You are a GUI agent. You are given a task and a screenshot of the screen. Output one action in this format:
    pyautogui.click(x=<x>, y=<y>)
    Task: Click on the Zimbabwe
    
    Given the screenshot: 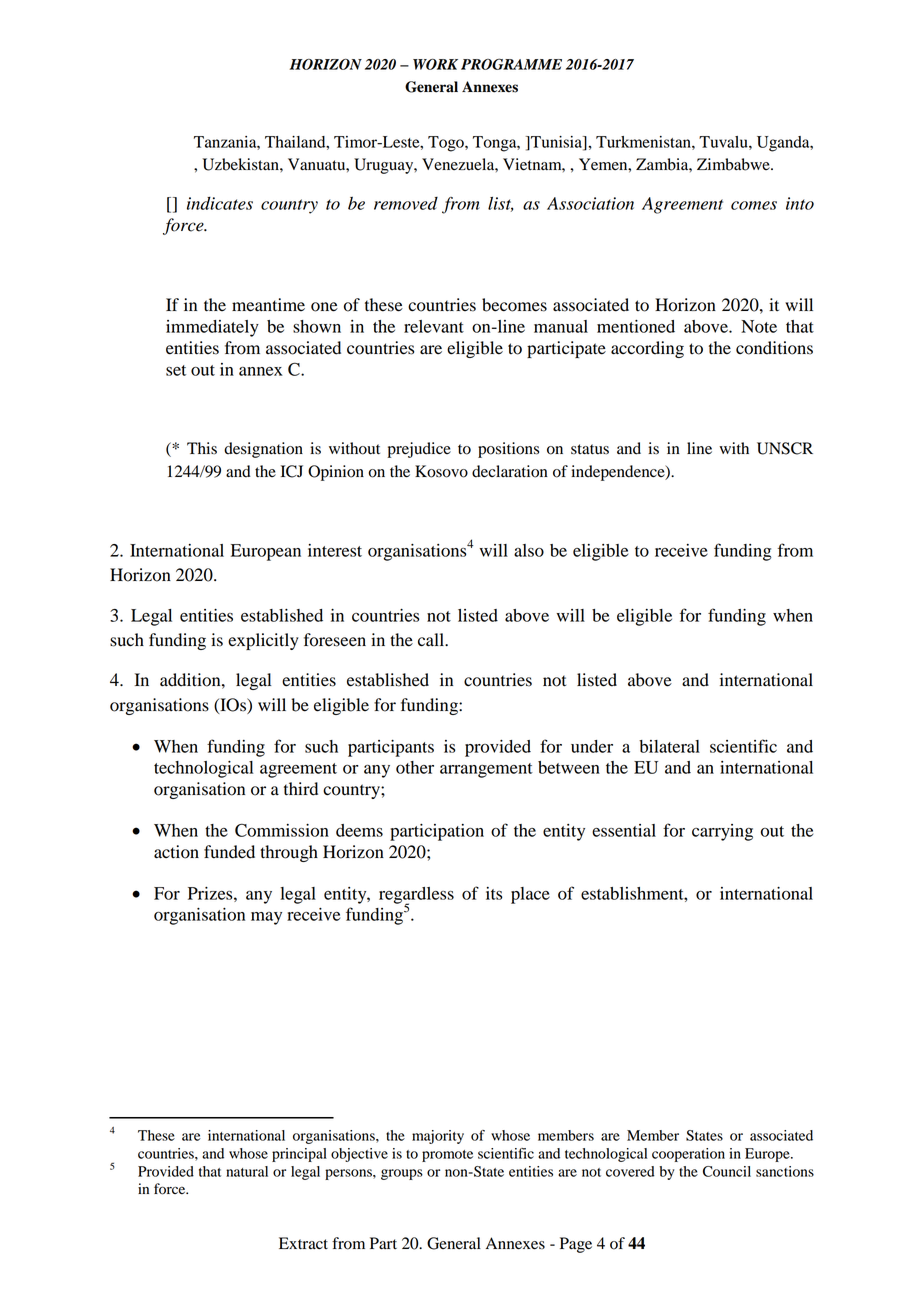 What is the action you would take?
    pyautogui.click(x=734, y=164)
